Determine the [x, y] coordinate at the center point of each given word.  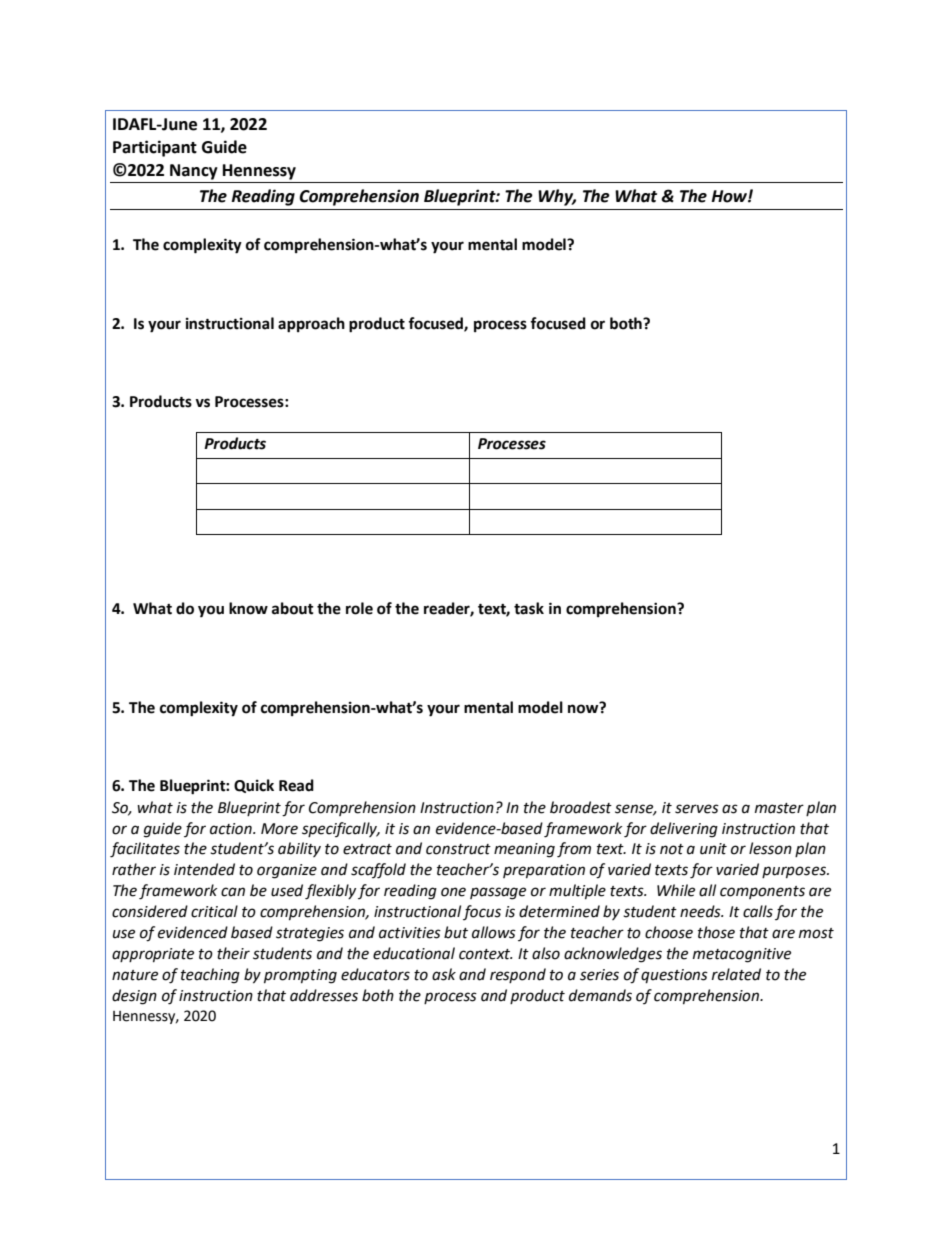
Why [557, 197]
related [736, 974]
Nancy [194, 172]
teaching [210, 976]
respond [518, 975]
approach [311, 325]
